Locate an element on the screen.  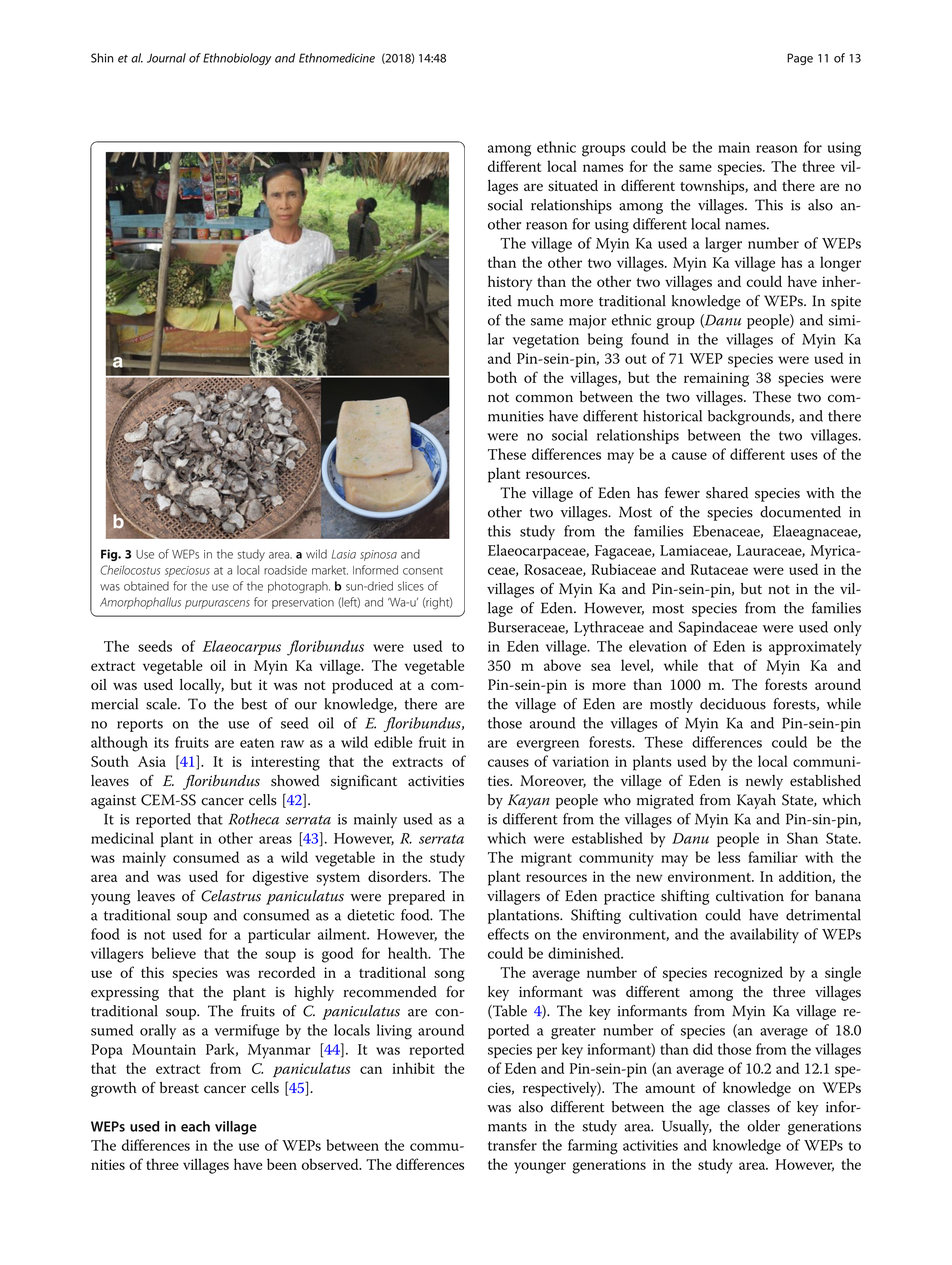
transfer is located at coordinates (512, 1145).
